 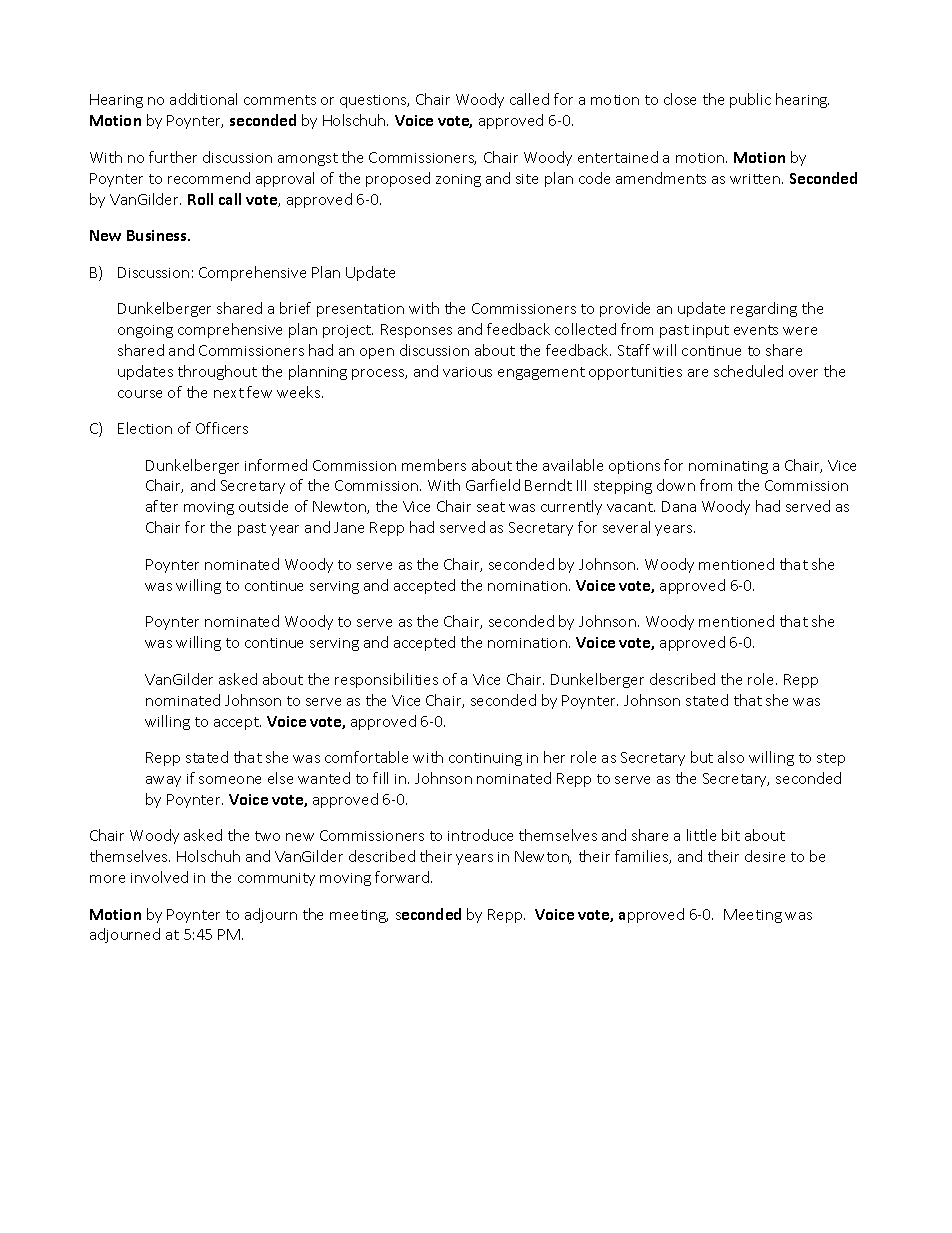 I want to click on responsibilities, so click(x=386, y=680).
